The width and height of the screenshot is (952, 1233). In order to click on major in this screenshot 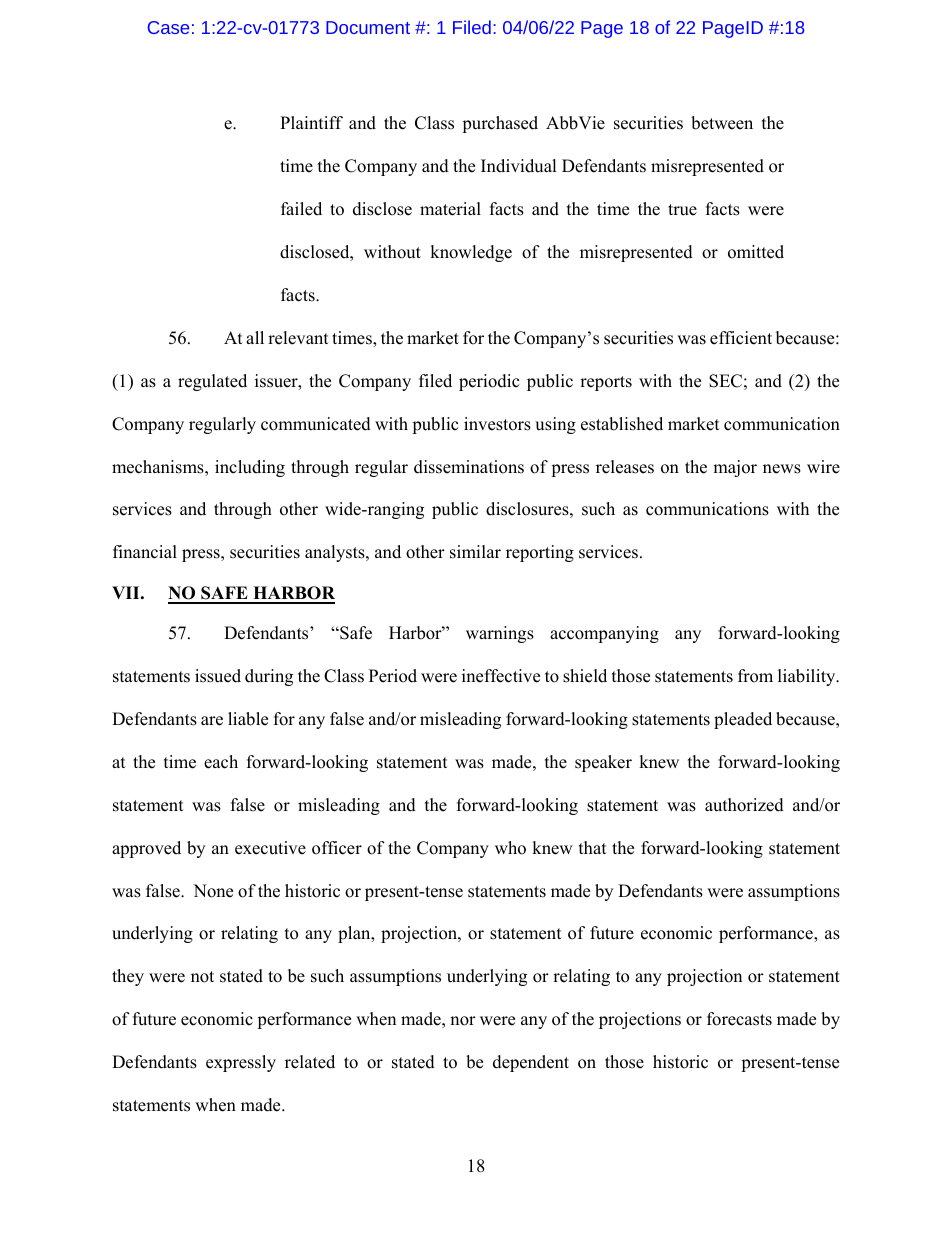, I will do `click(735, 468)`.
